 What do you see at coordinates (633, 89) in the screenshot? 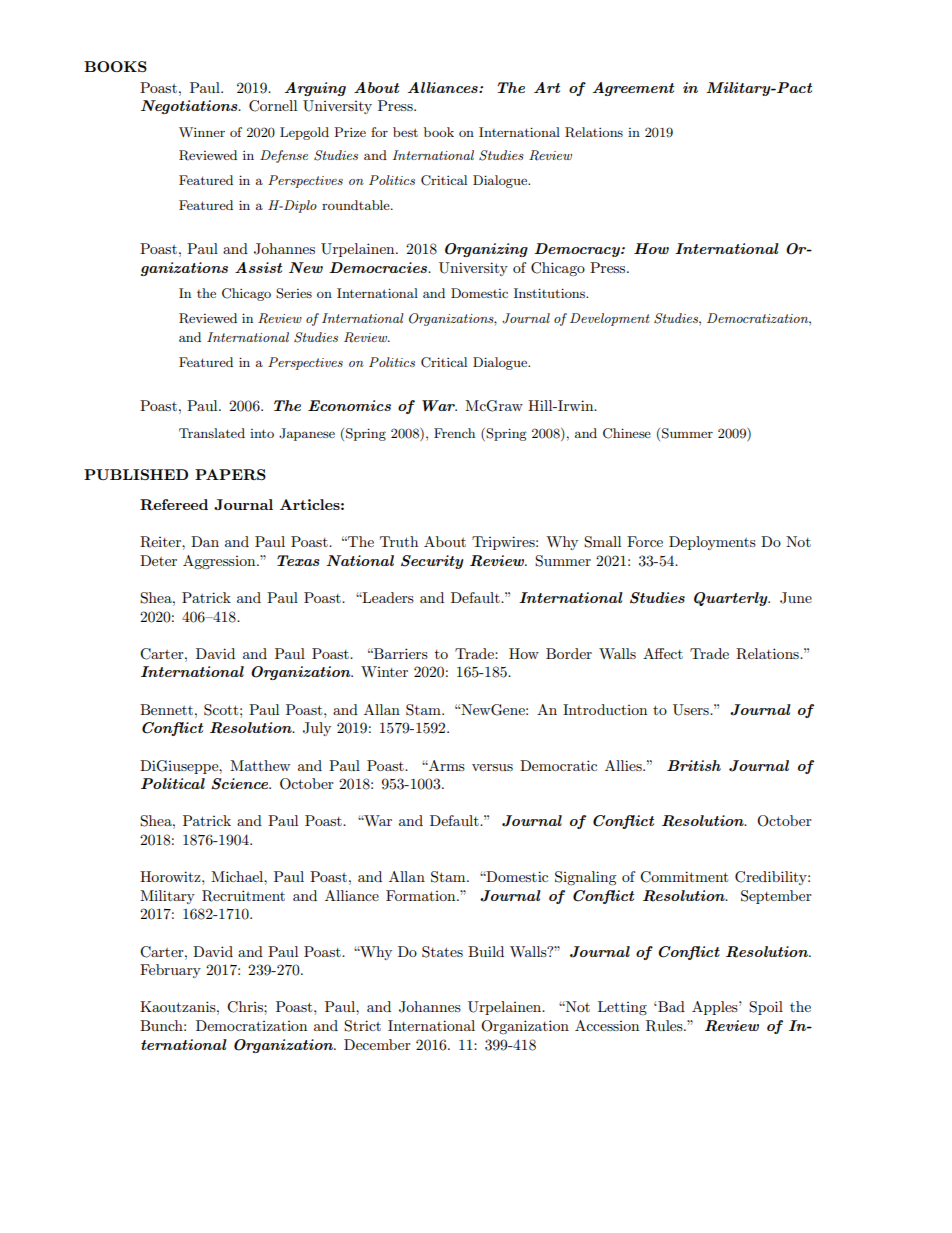
I see `Agreement` at bounding box center [633, 89].
